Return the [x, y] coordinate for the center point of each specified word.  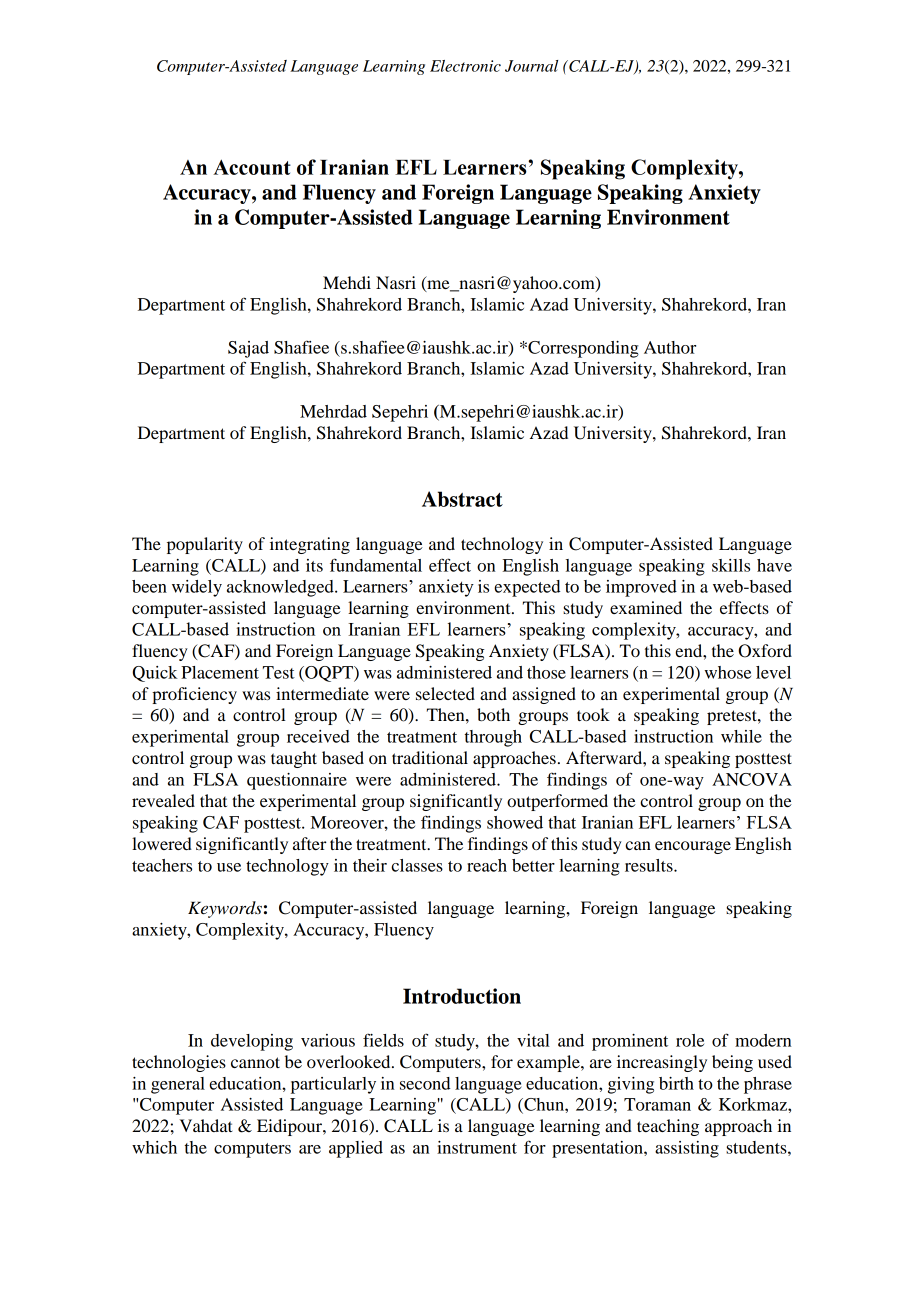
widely [197, 588]
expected [527, 588]
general [178, 1085]
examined [646, 607]
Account [252, 167]
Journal [531, 66]
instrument [477, 1147]
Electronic [465, 66]
